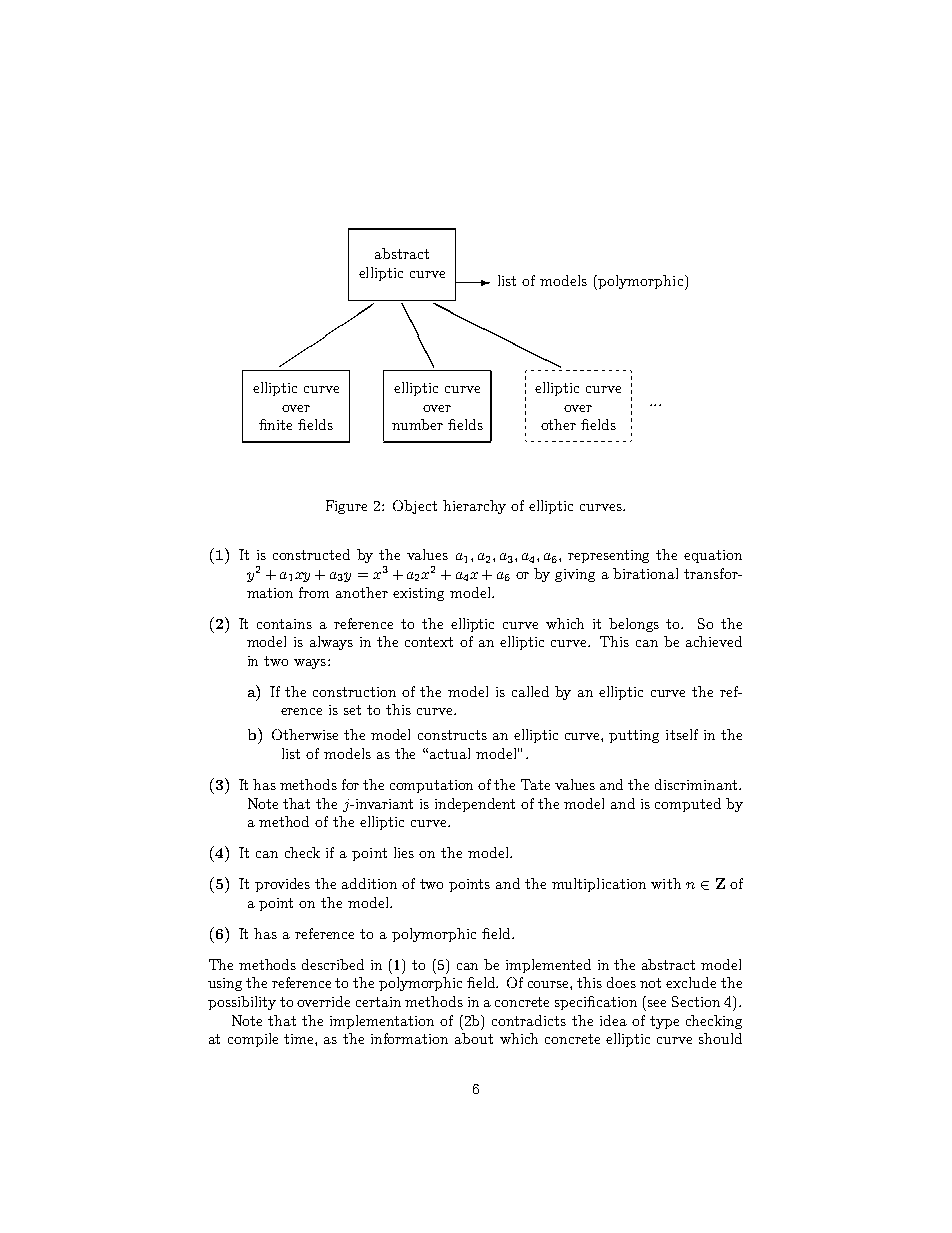 The width and height of the screenshot is (952, 1233). I want to click on finite, so click(275, 424).
